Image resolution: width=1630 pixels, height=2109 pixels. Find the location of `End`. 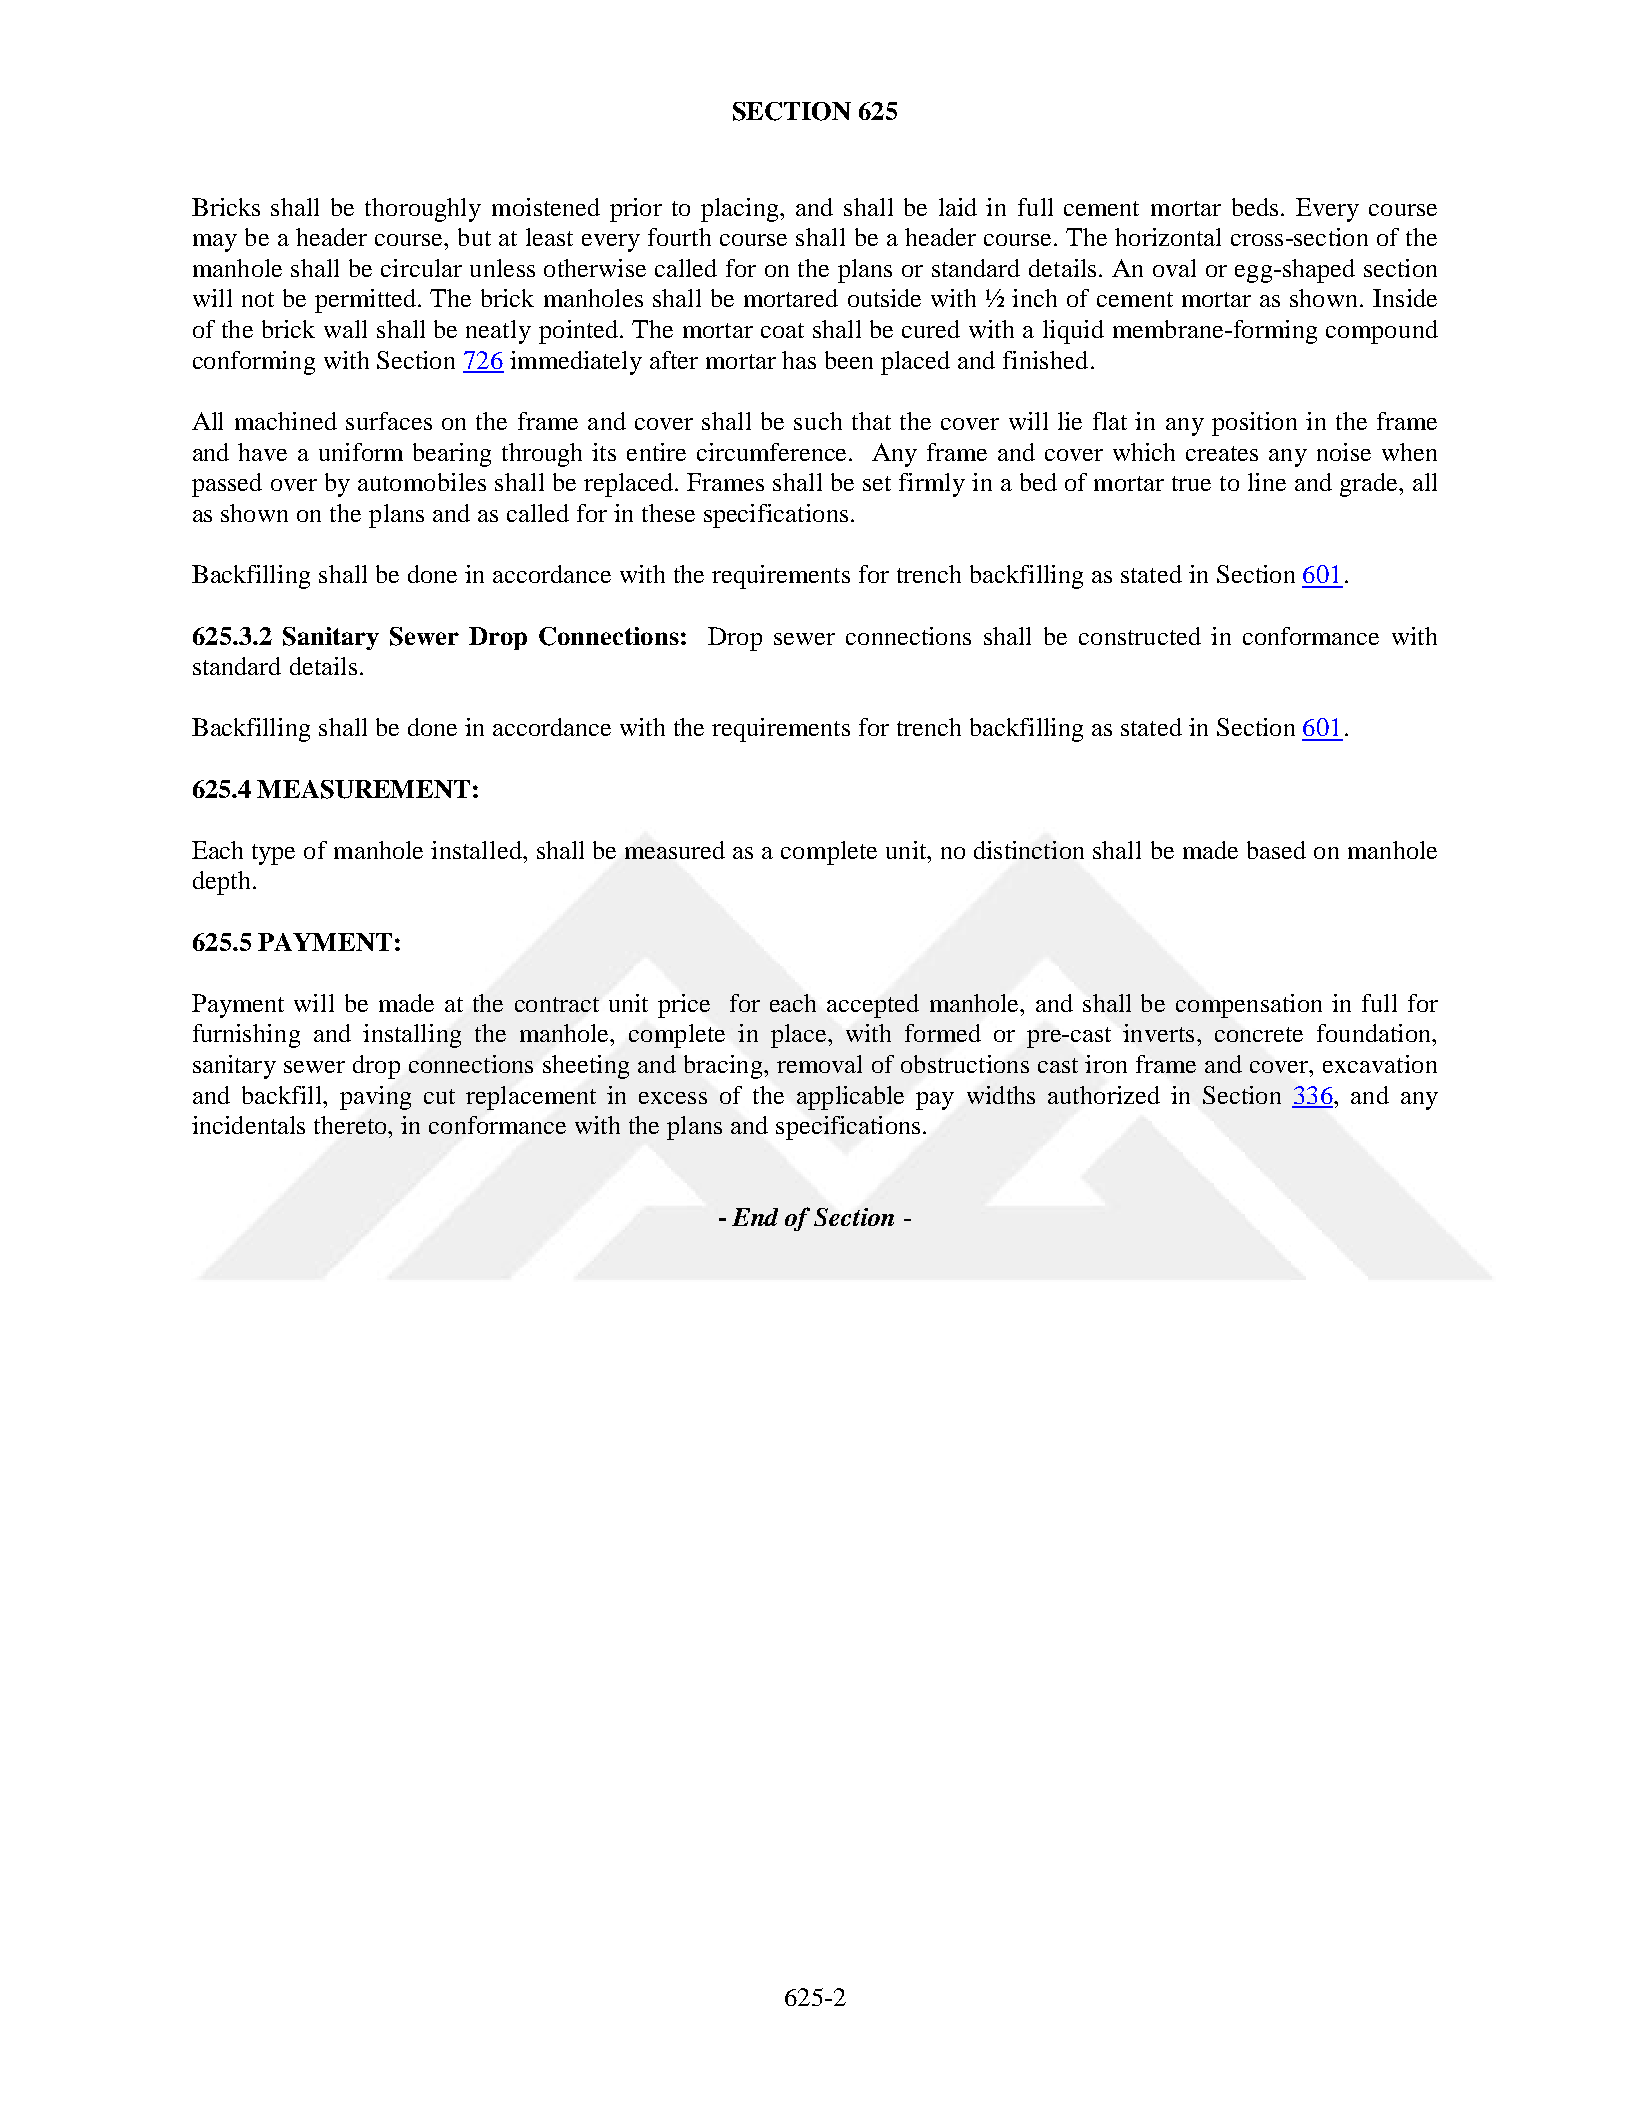

End is located at coordinates (755, 1217).
